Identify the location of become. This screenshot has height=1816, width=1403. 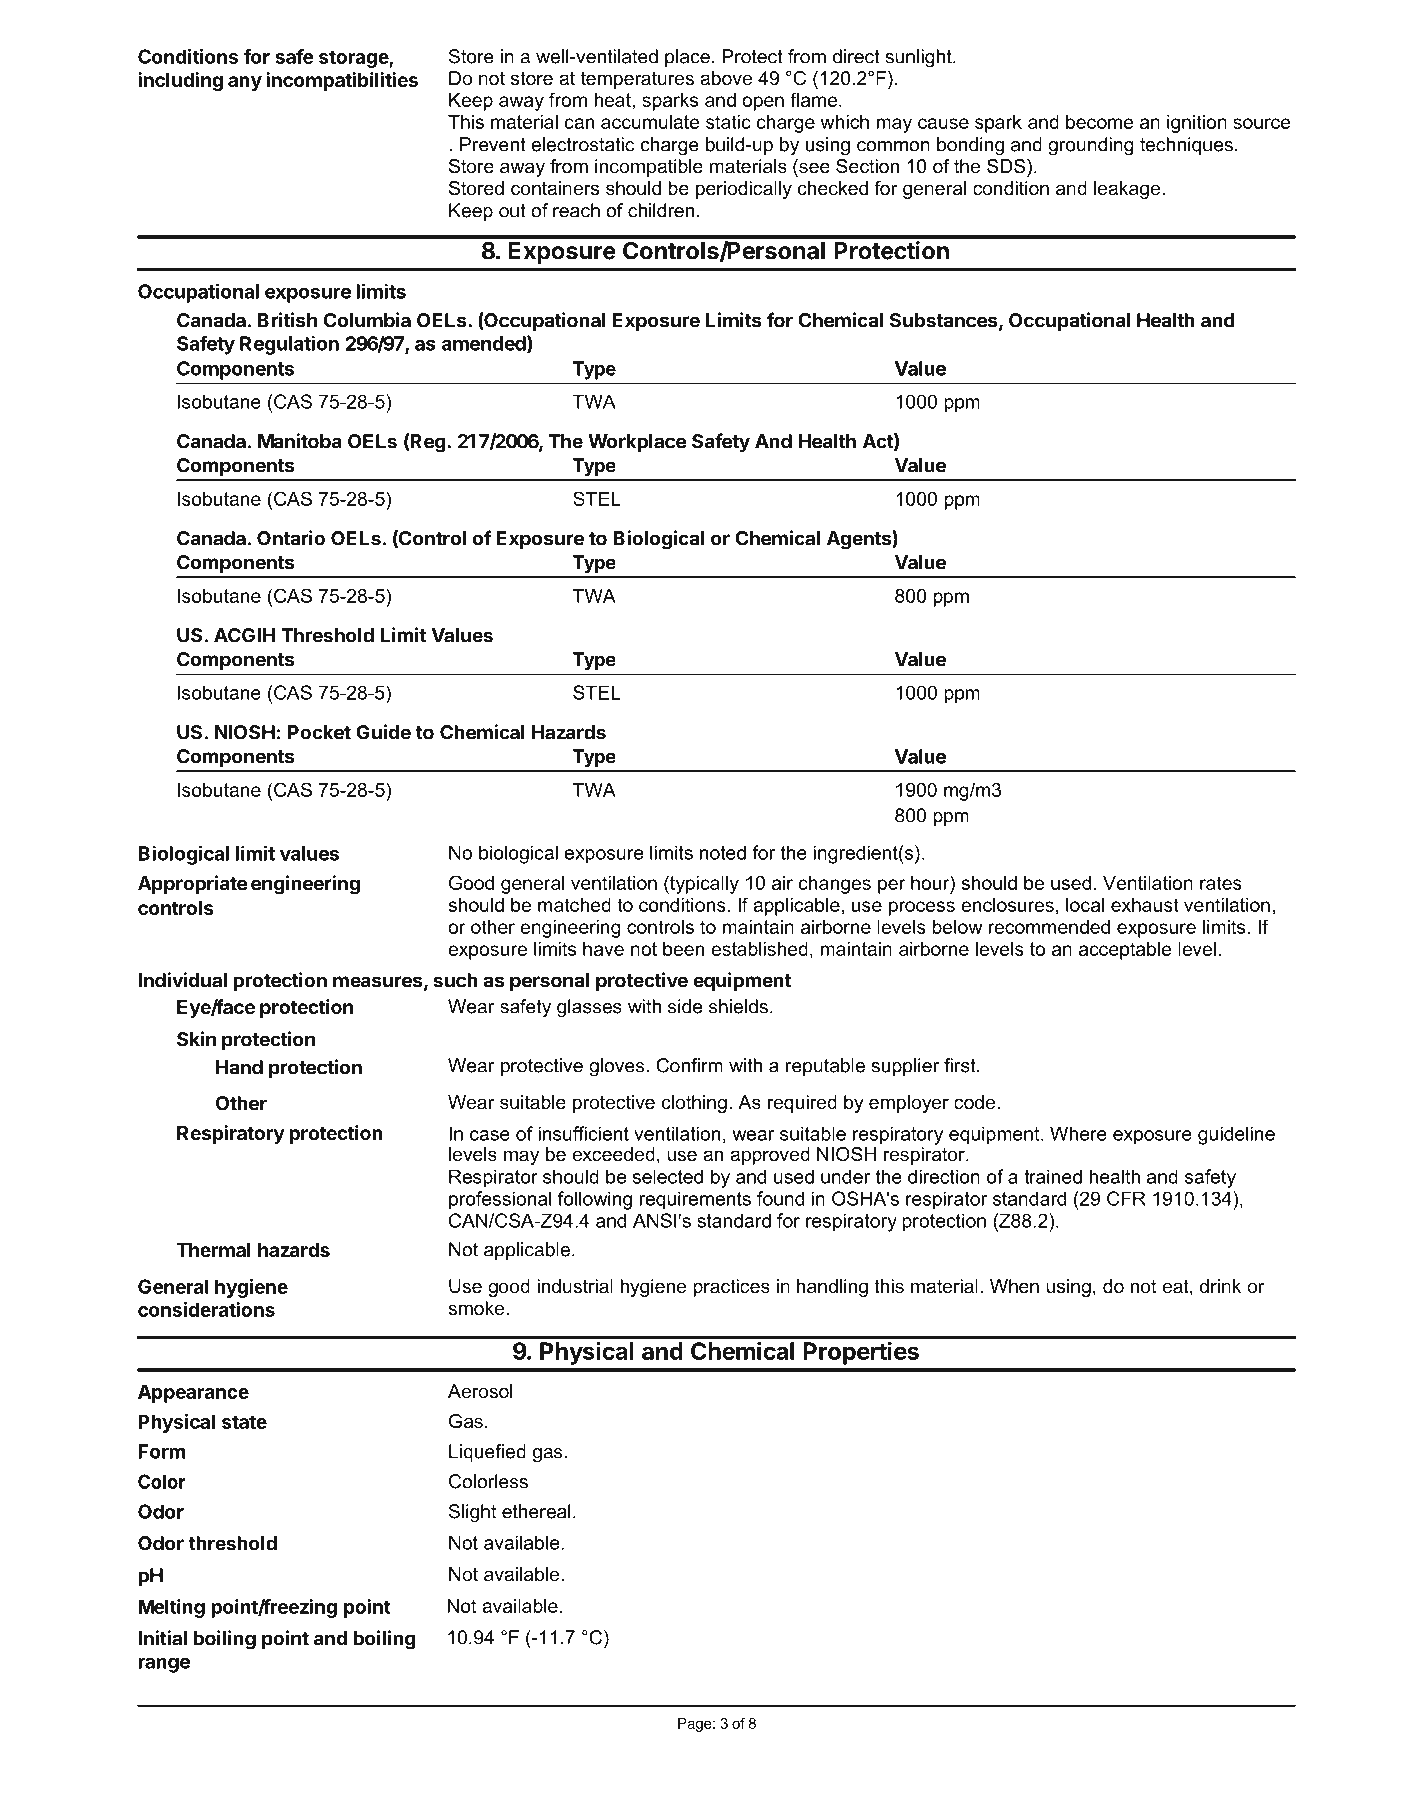
(1100, 122).
